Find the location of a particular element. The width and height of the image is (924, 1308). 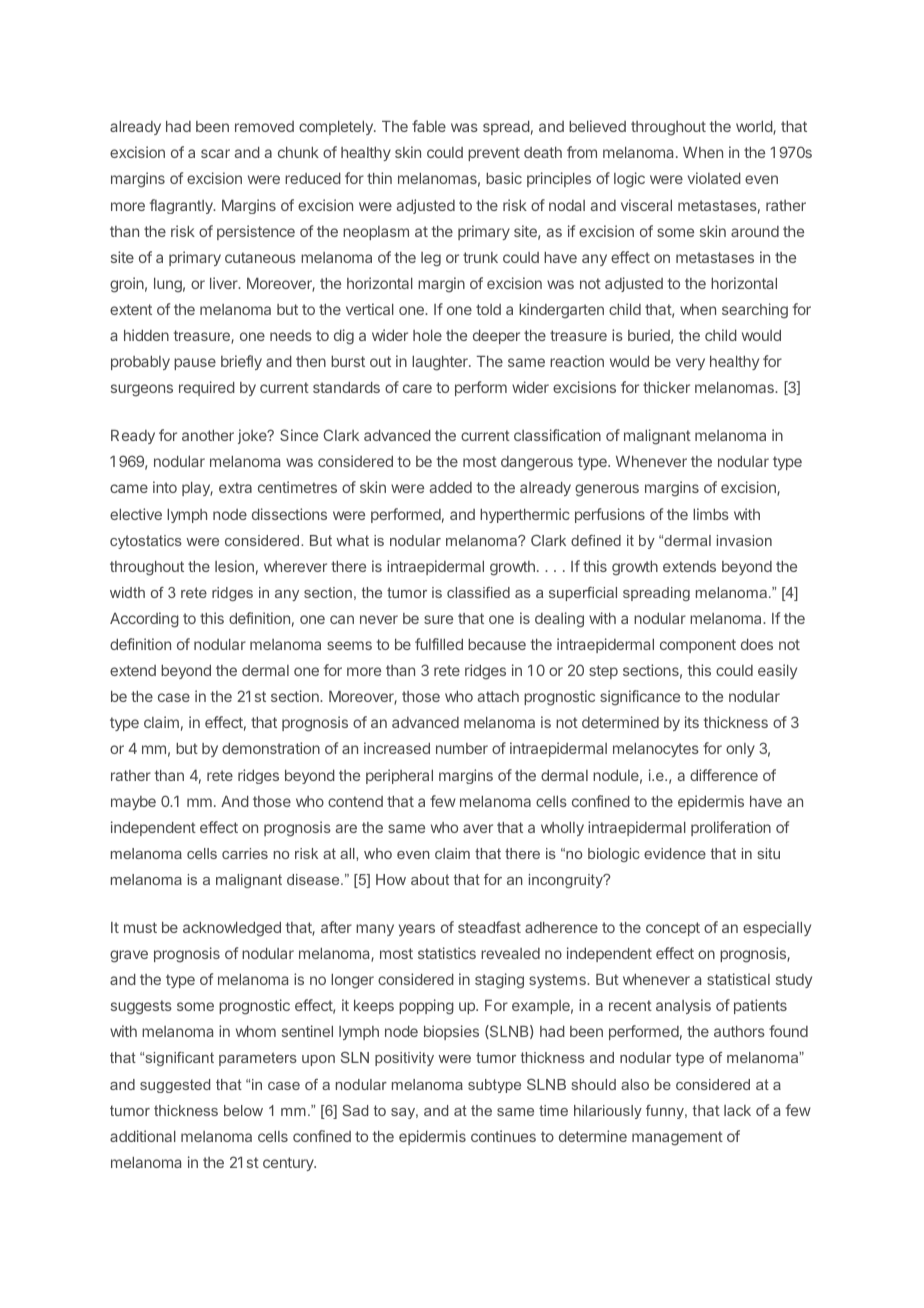

thicker is located at coordinates (666, 387).
